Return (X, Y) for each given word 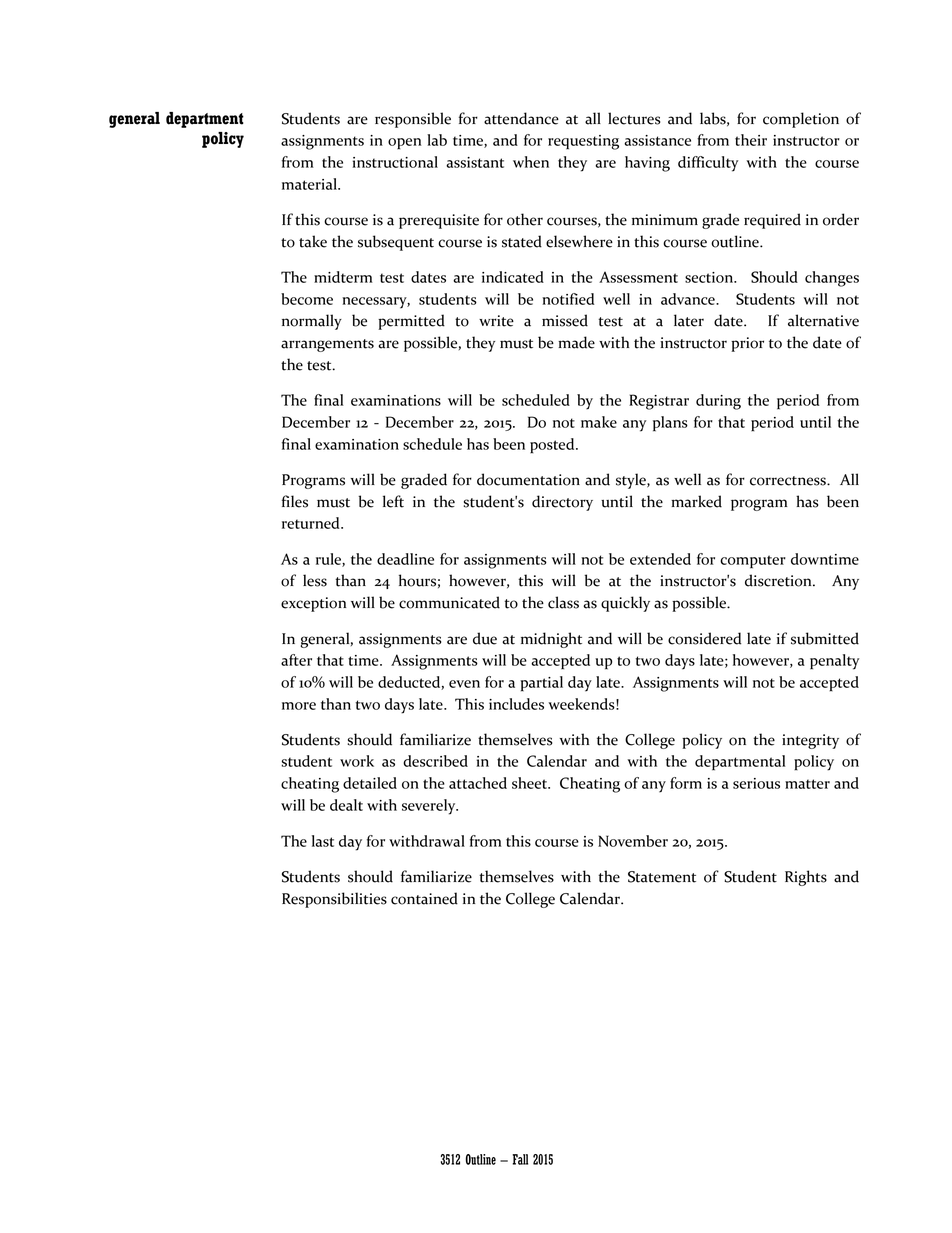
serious (756, 783)
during (718, 402)
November (633, 841)
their (751, 140)
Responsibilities (334, 900)
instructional (395, 162)
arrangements (327, 345)
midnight (551, 640)
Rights (806, 878)
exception (313, 604)
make (599, 422)
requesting (583, 142)
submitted (825, 638)
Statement (662, 877)
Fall (520, 1159)
